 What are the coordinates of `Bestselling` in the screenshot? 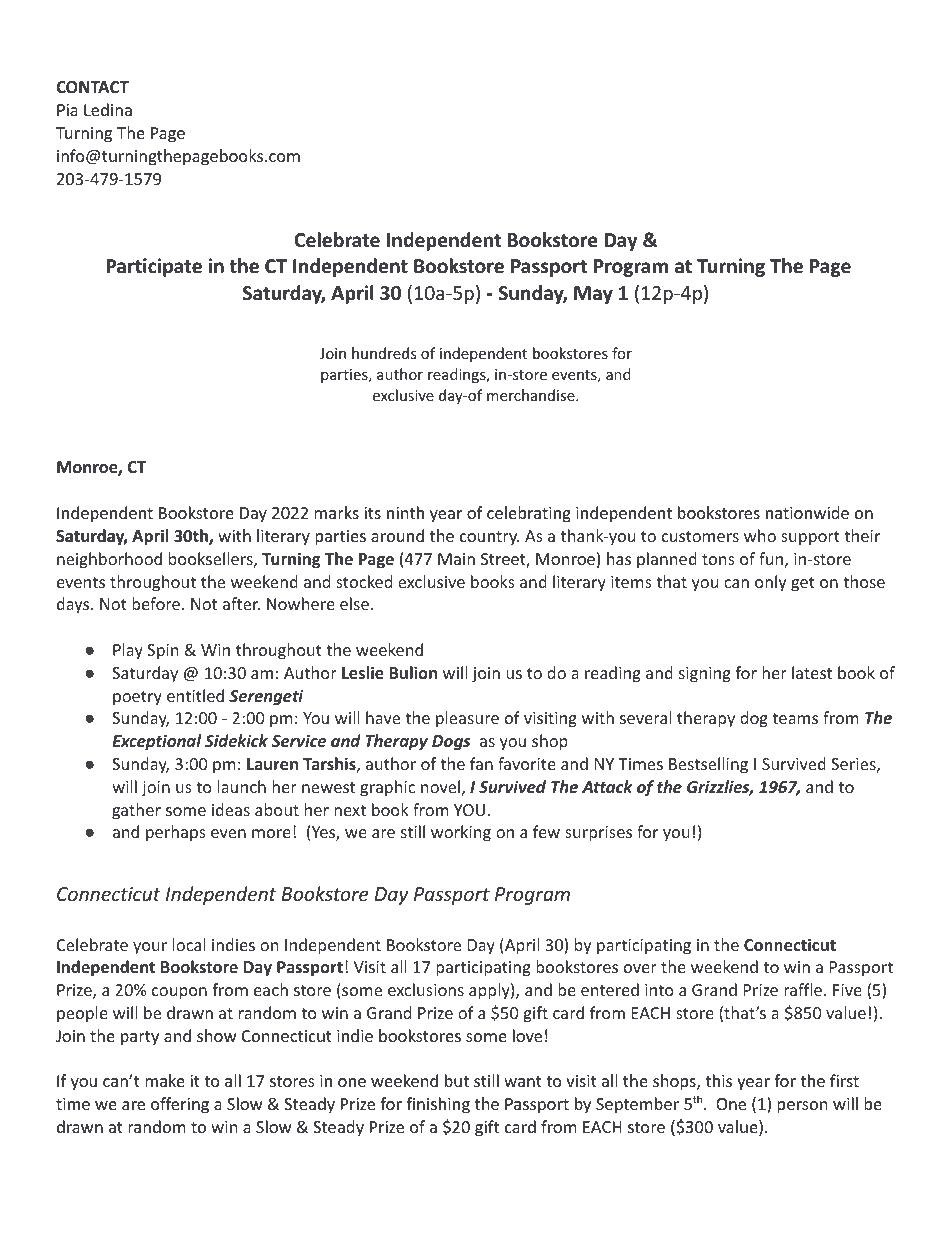 It's located at (708, 765).
